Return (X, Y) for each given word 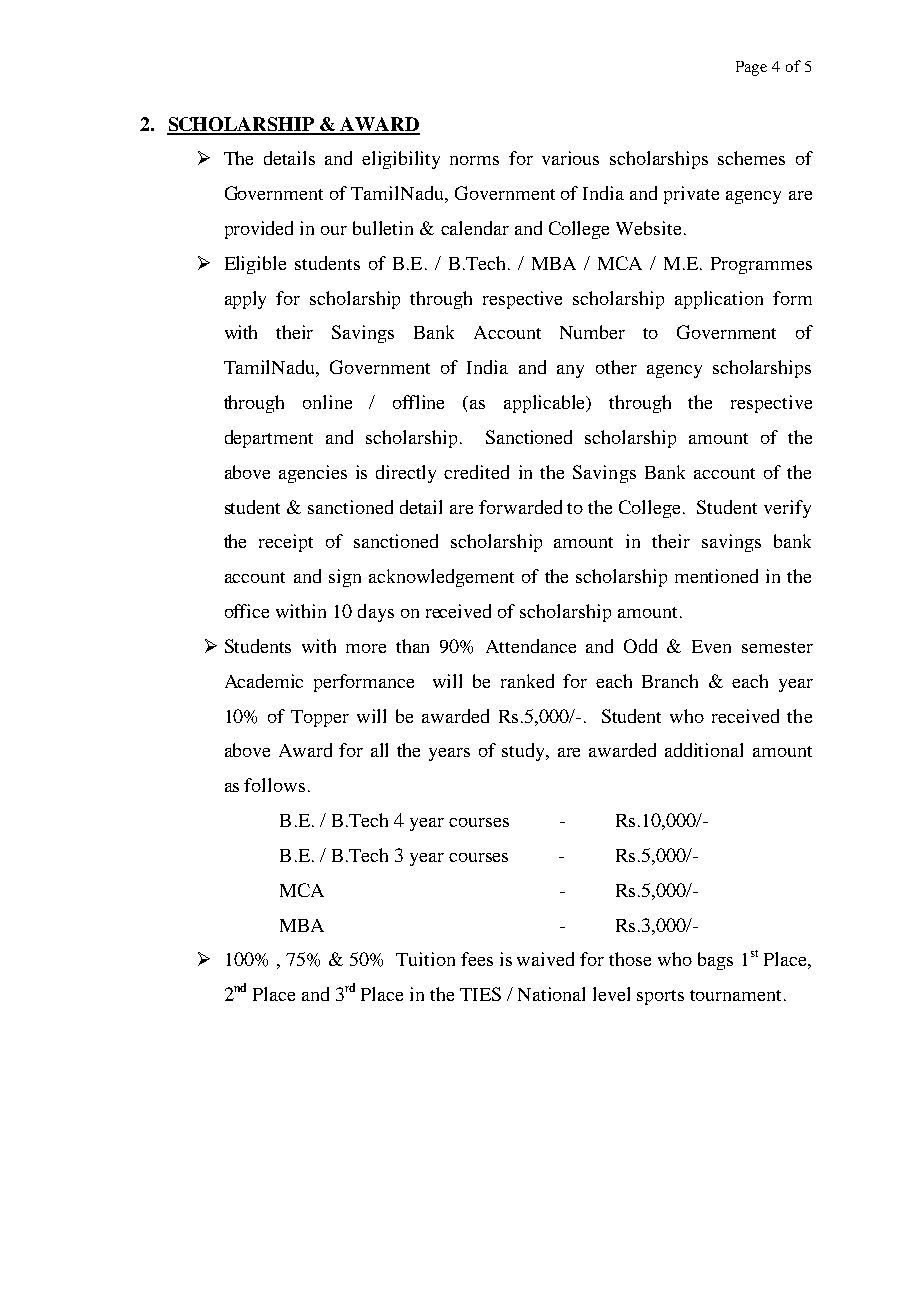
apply (245, 300)
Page (751, 68)
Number (592, 332)
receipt (286, 543)
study (525, 752)
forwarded (520, 507)
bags (715, 961)
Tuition (425, 959)
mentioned (716, 576)
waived (545, 959)
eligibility (401, 160)
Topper (320, 718)
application (719, 300)
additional (704, 750)
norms (474, 160)
